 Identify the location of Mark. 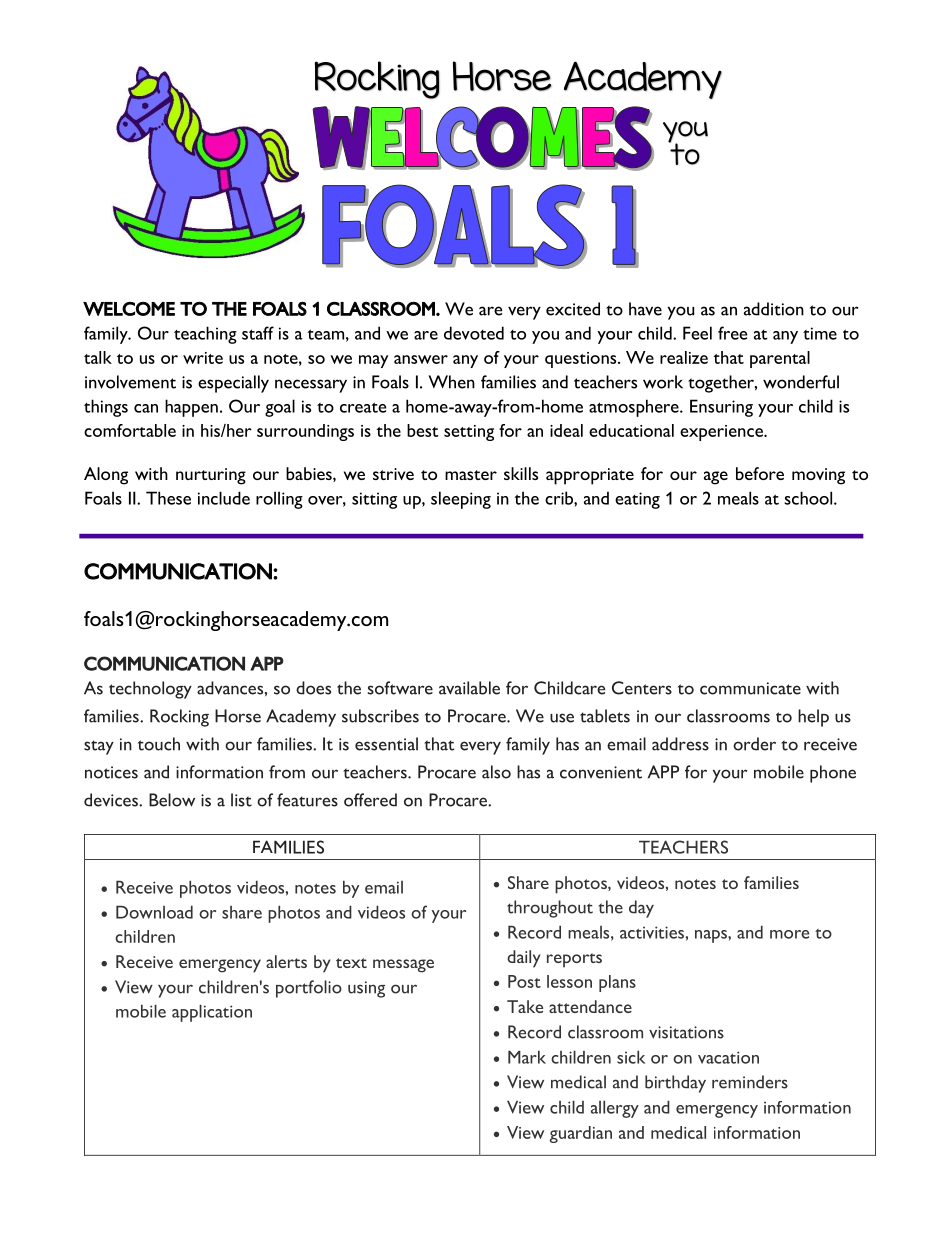
(527, 1057).
